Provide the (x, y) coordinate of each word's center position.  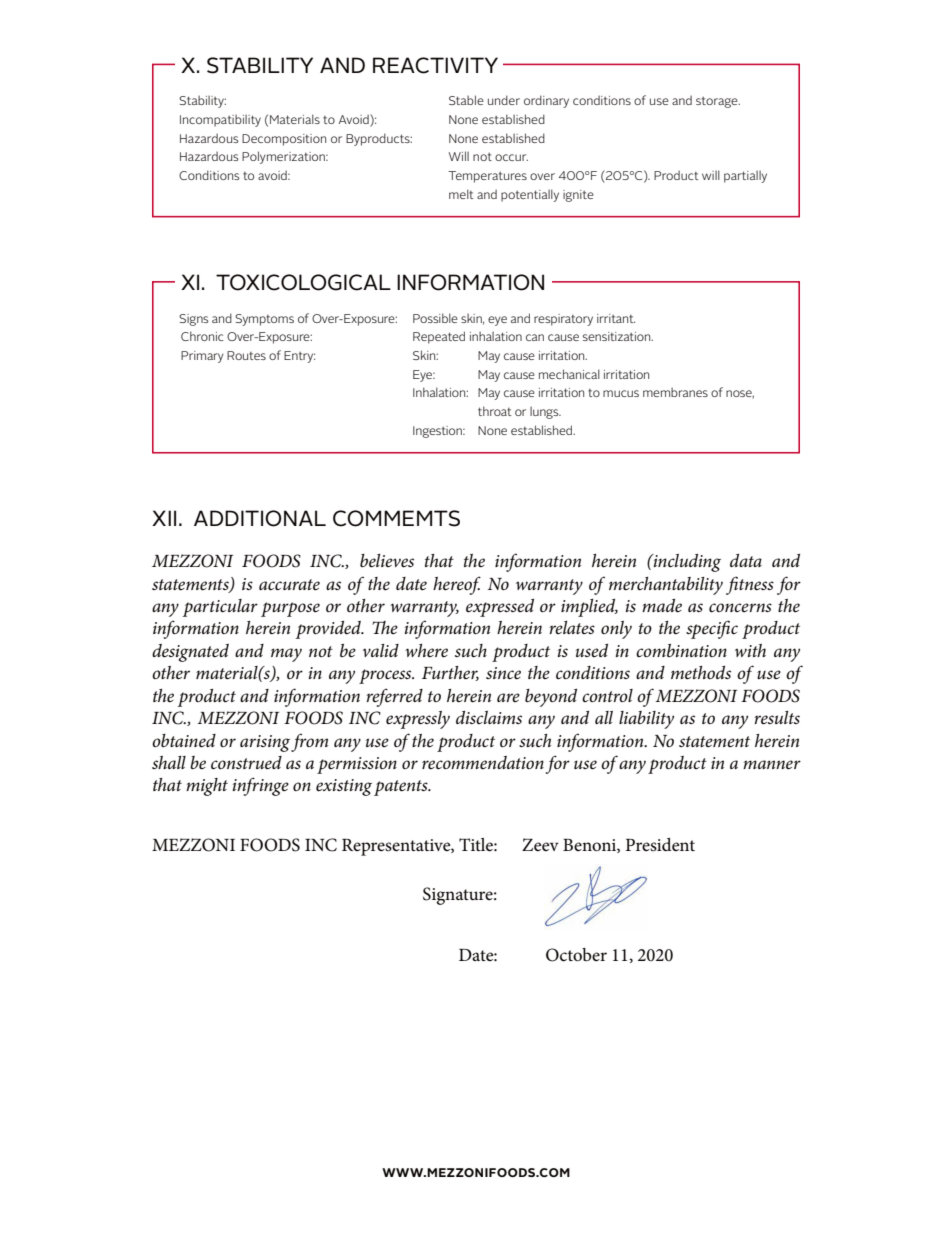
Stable (466, 100)
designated (190, 653)
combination (681, 650)
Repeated (439, 337)
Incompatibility (220, 121)
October (576, 955)
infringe (261, 786)
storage (718, 102)
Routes (246, 355)
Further (450, 673)
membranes (675, 392)
